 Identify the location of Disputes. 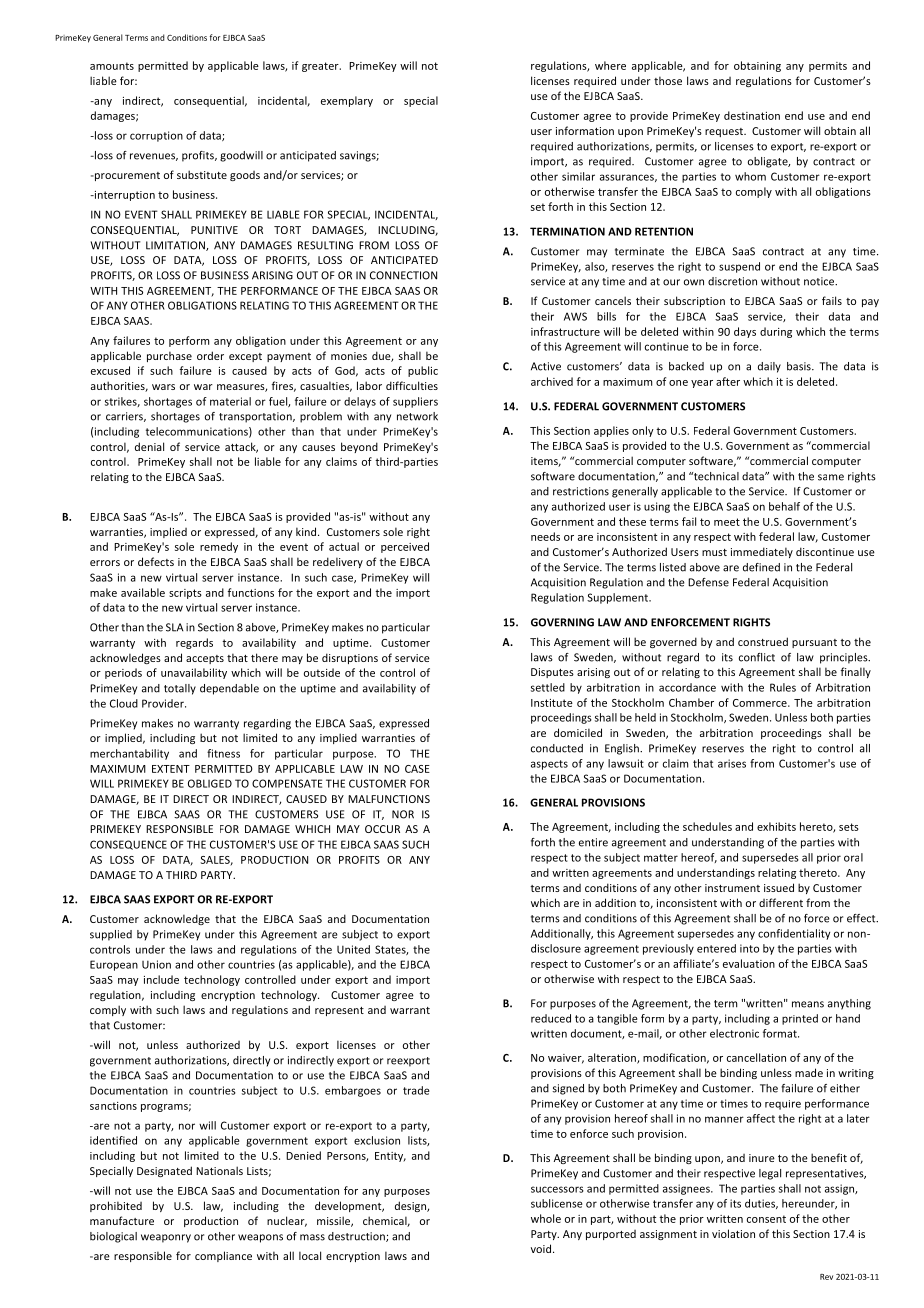
(552, 673).
